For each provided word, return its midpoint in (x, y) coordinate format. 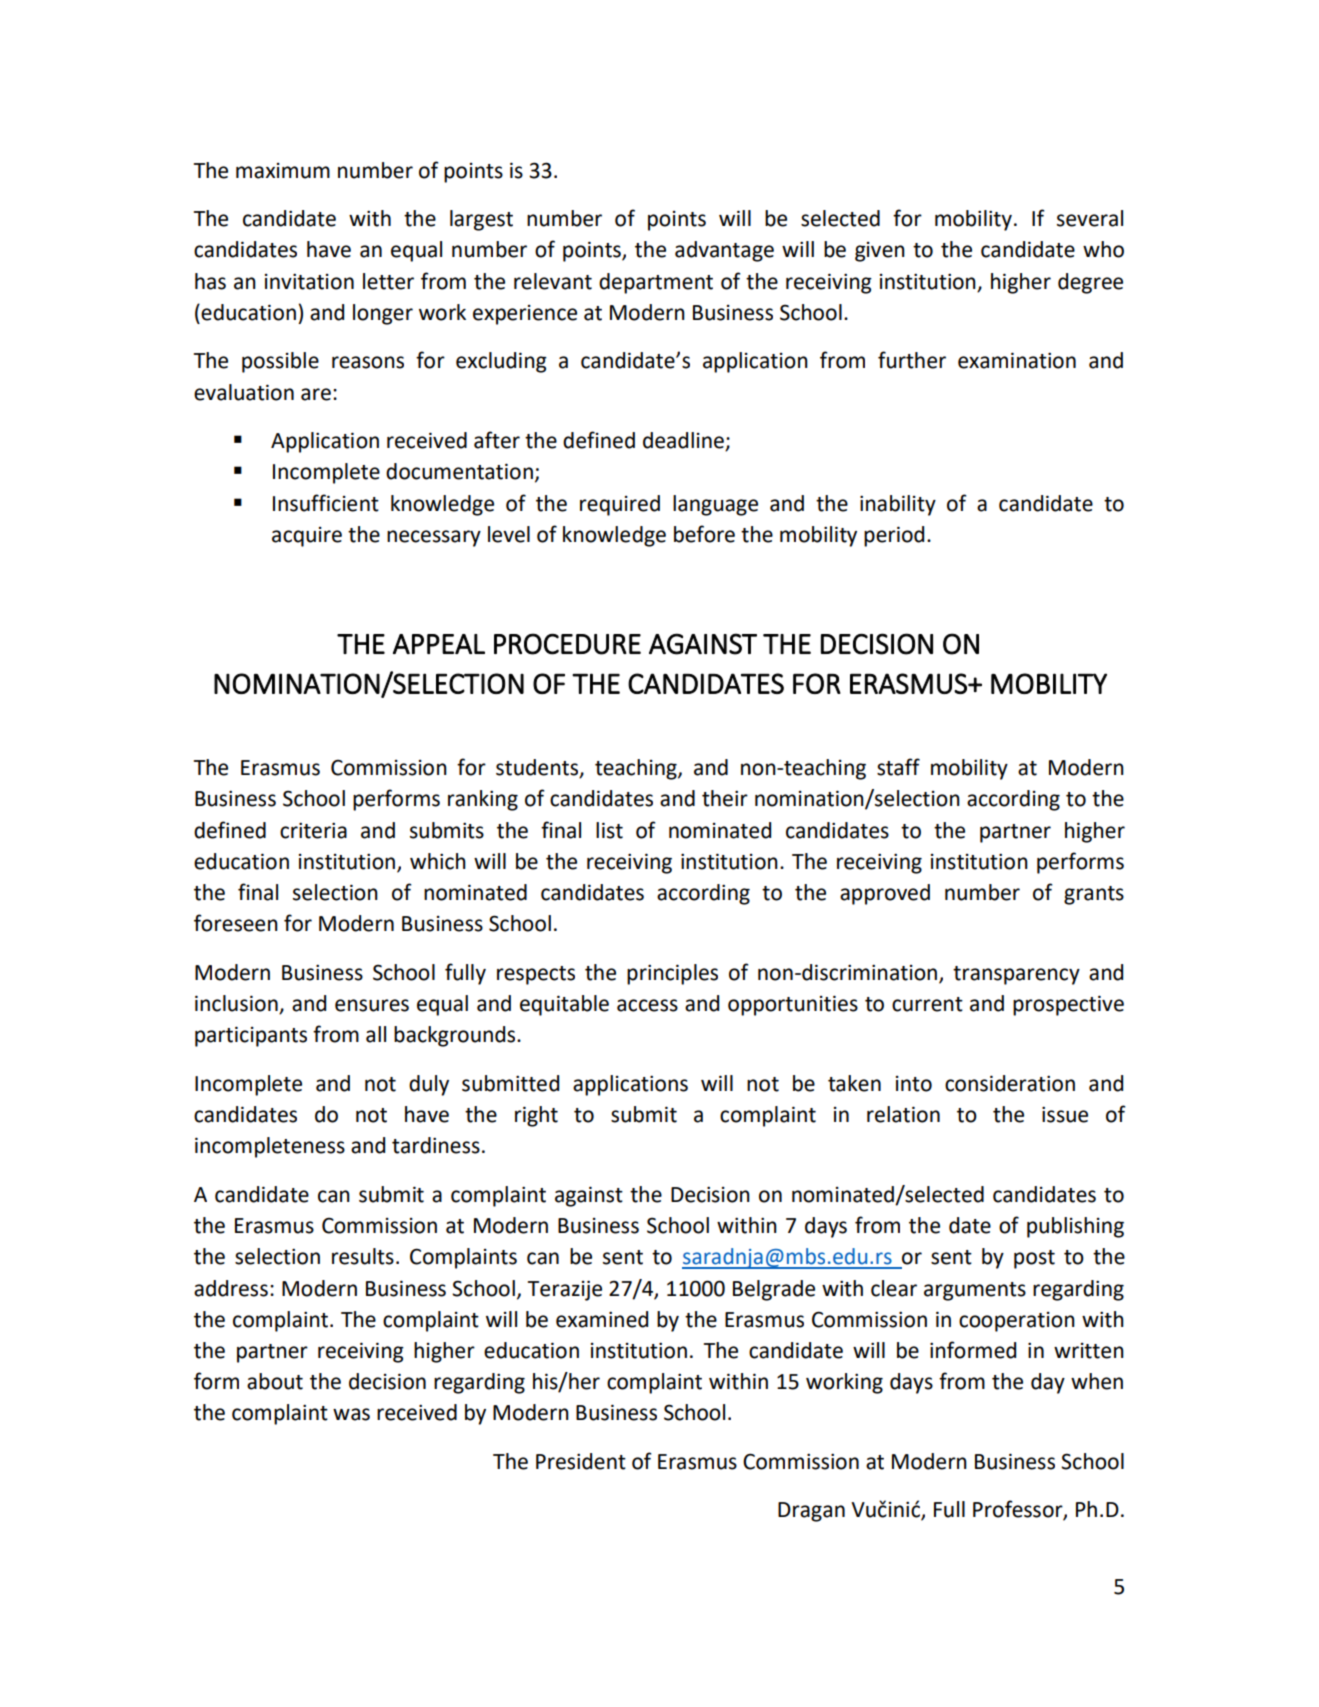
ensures (372, 1005)
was (351, 1414)
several (1090, 218)
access (647, 1005)
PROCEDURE (567, 644)
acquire (307, 537)
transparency (1016, 975)
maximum (283, 171)
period (894, 536)
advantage (724, 251)
